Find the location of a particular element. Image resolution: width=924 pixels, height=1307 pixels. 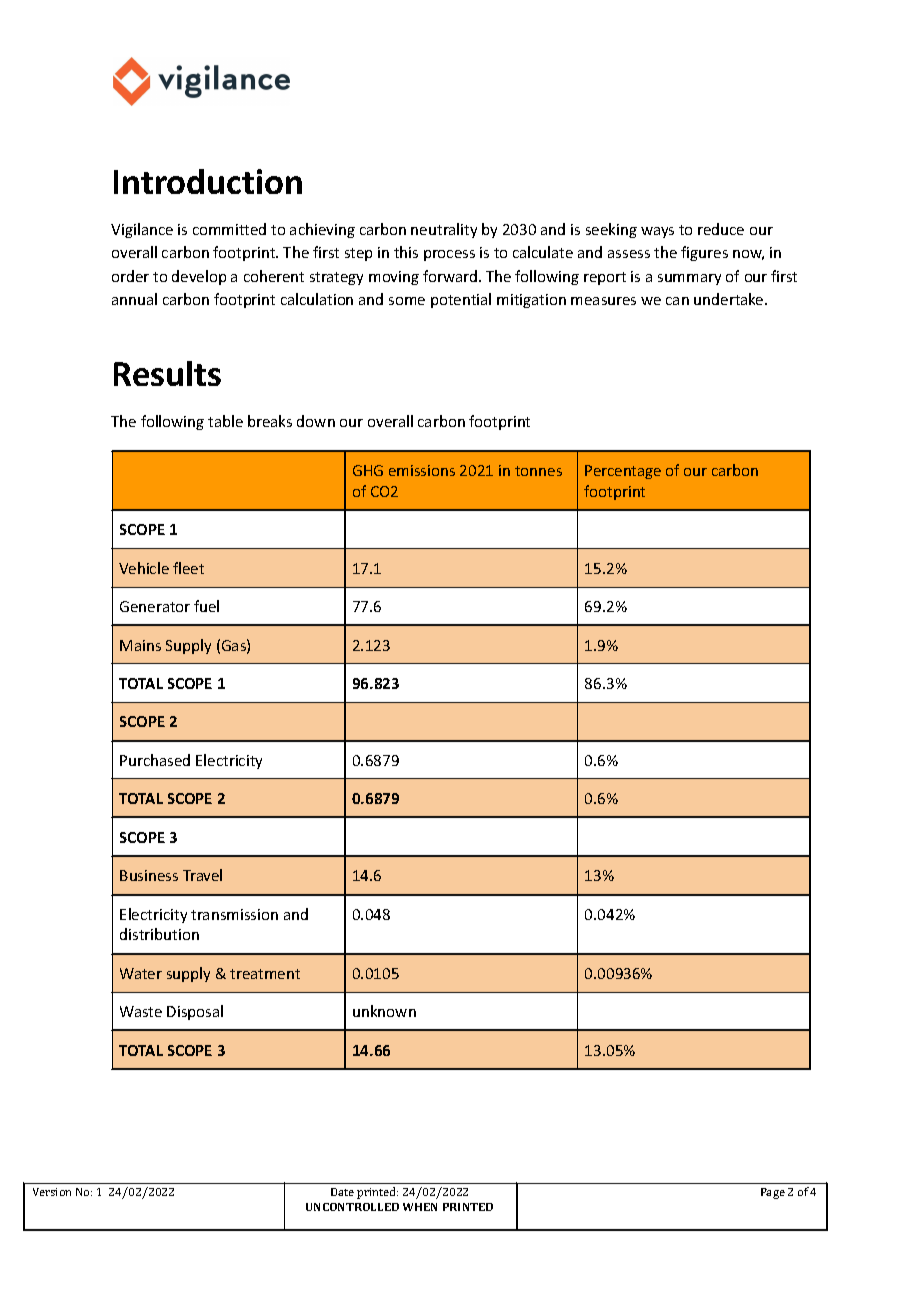

Results is located at coordinates (167, 373).
